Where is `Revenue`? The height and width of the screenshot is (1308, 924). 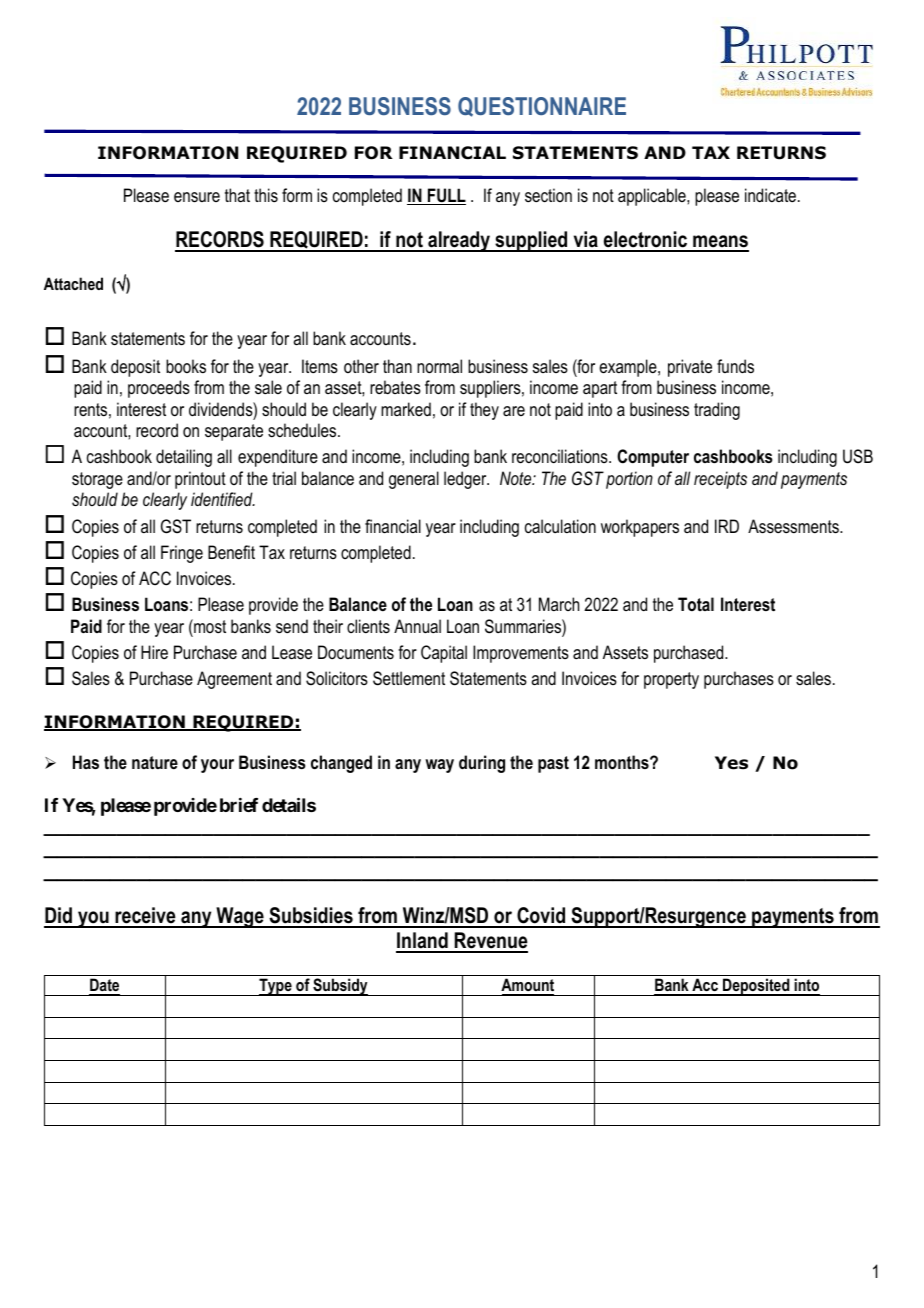 Revenue is located at coordinates (490, 942).
